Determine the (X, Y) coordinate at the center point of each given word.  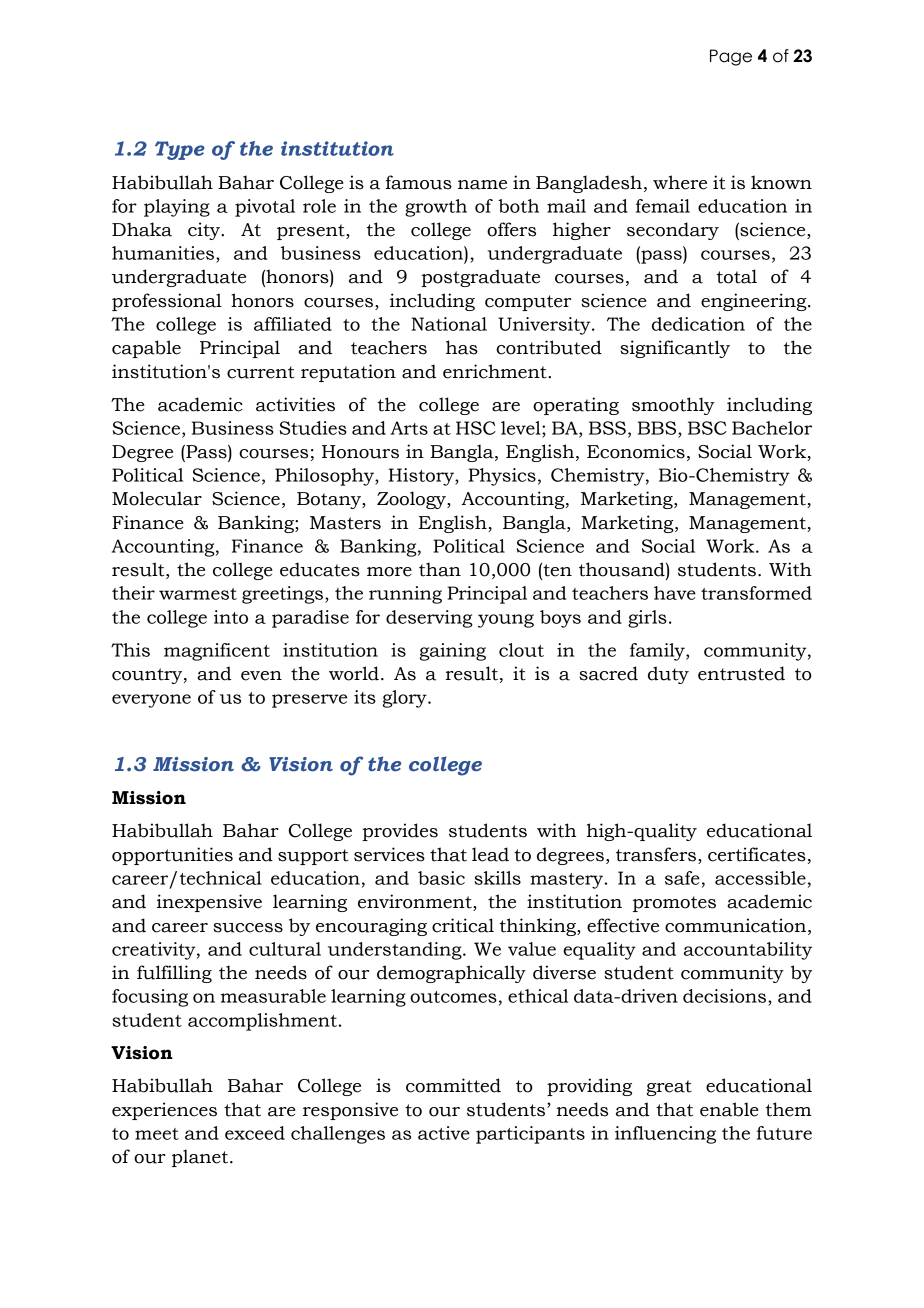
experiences (164, 1111)
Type (180, 150)
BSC (707, 428)
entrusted (741, 673)
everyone (151, 701)
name (482, 185)
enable (729, 1109)
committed (453, 1085)
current (261, 372)
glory (406, 699)
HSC (476, 428)
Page (731, 57)
